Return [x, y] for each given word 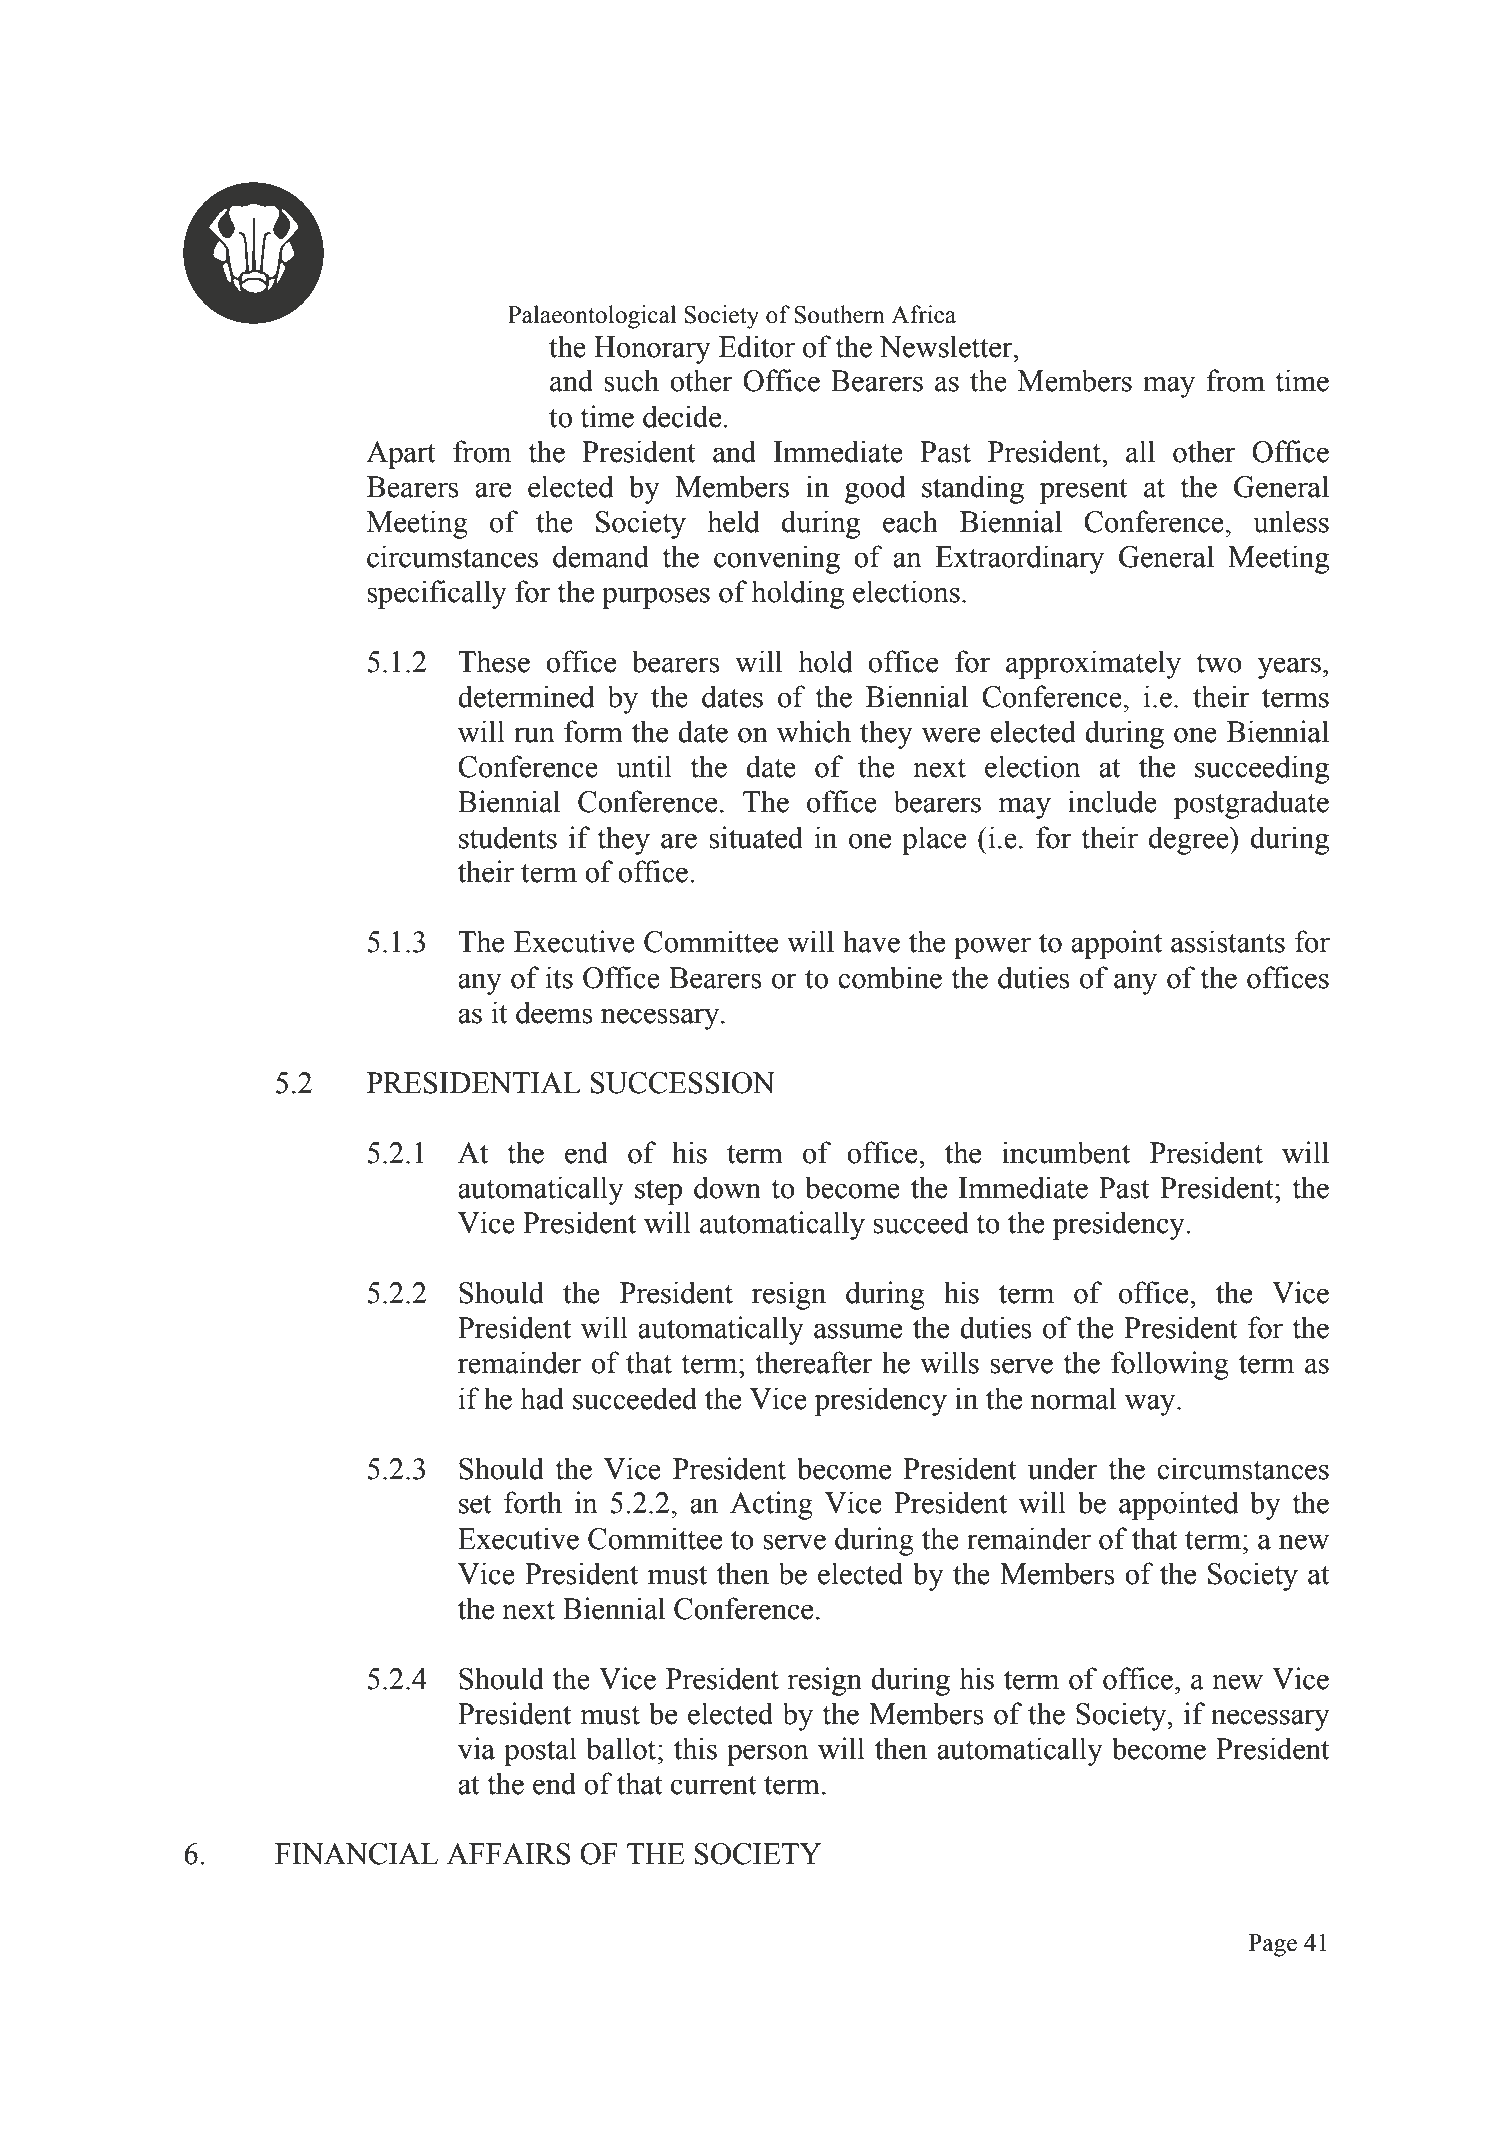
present [1083, 491]
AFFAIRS [509, 1854]
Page [1273, 1945]
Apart [401, 455]
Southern [839, 314]
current [714, 1785]
